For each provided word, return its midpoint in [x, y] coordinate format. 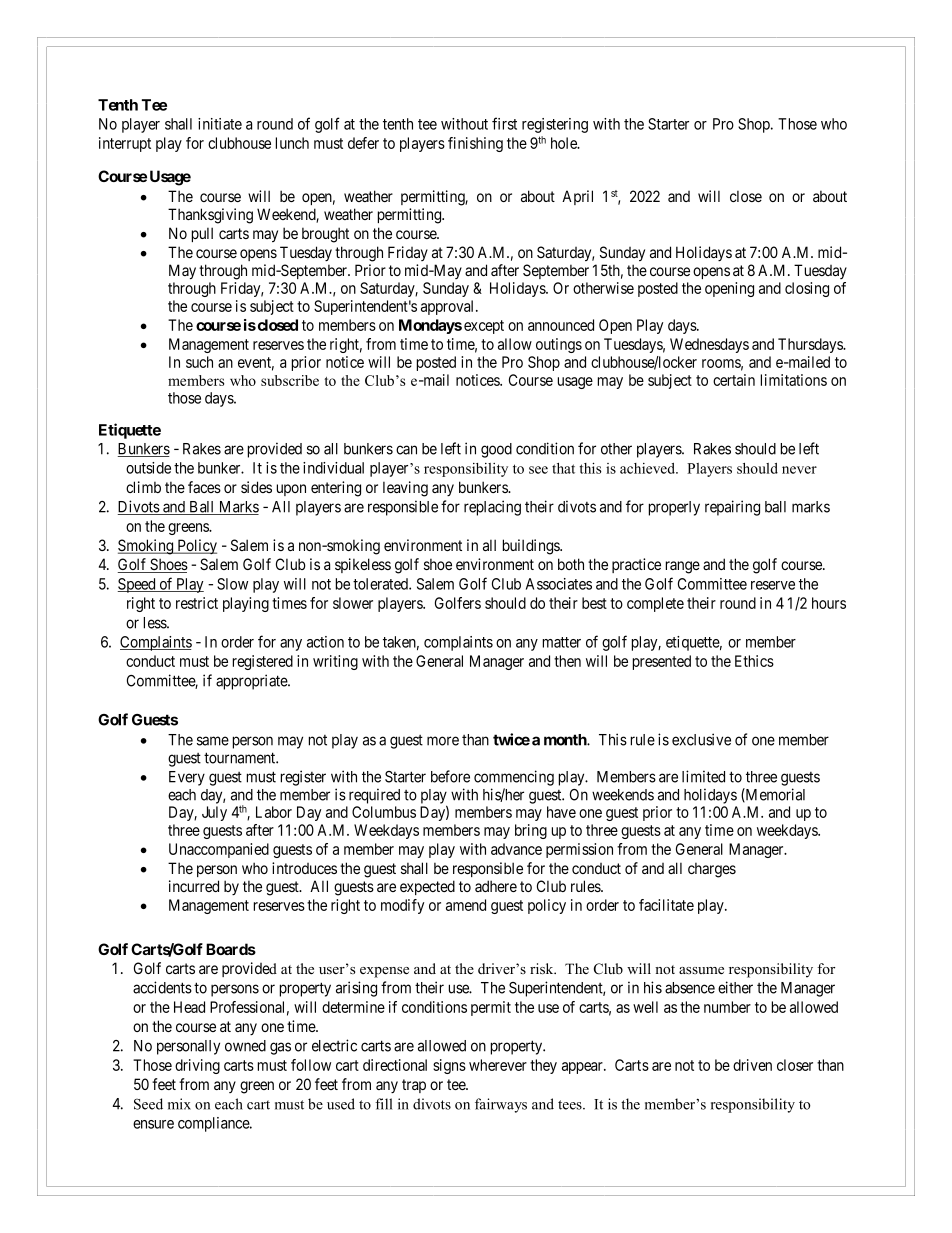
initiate [220, 124]
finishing [475, 144]
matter [562, 642]
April [577, 197]
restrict [197, 603]
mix [179, 1104]
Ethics [754, 661]
